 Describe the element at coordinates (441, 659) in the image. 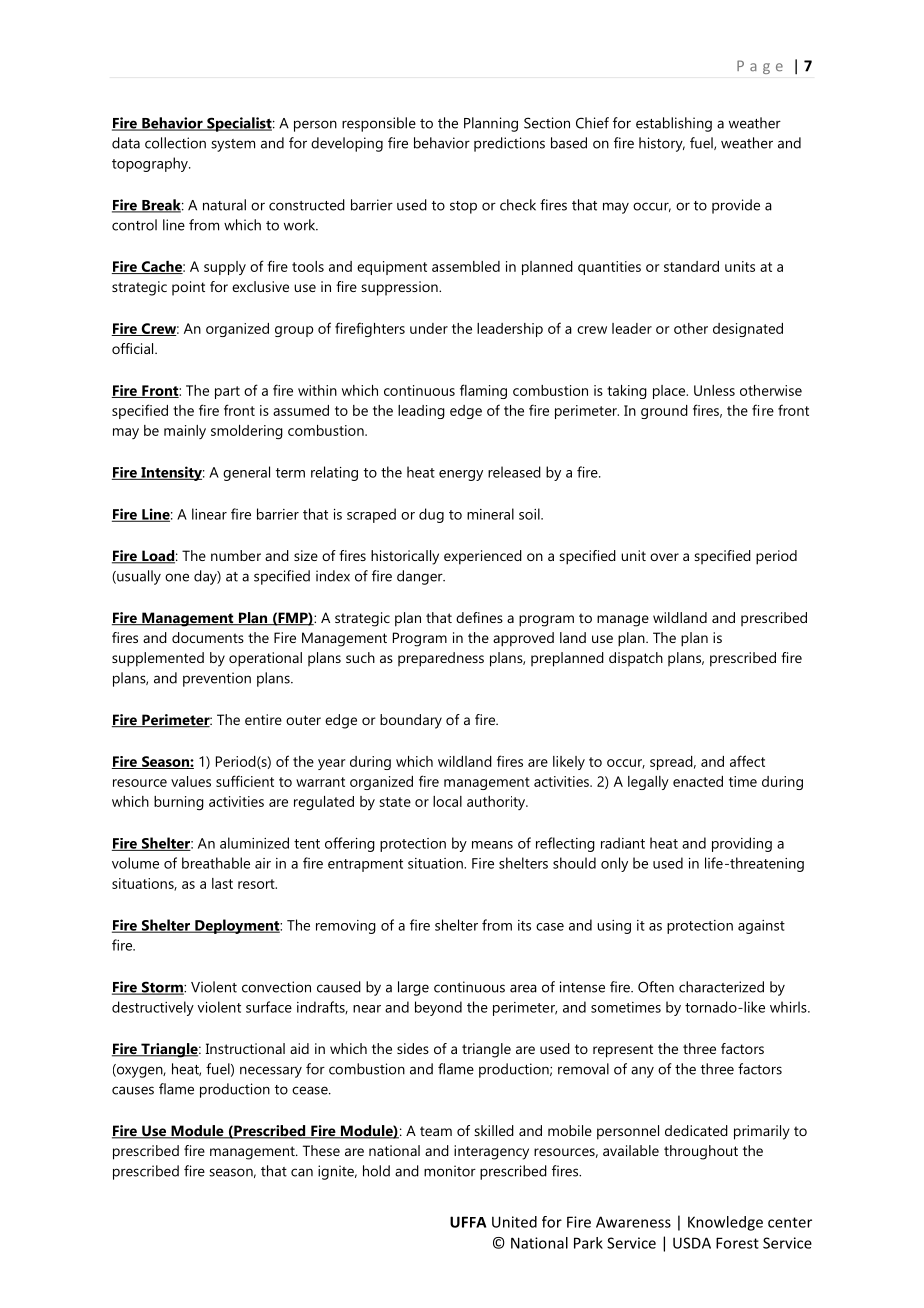

I see `preparedness` at that location.
